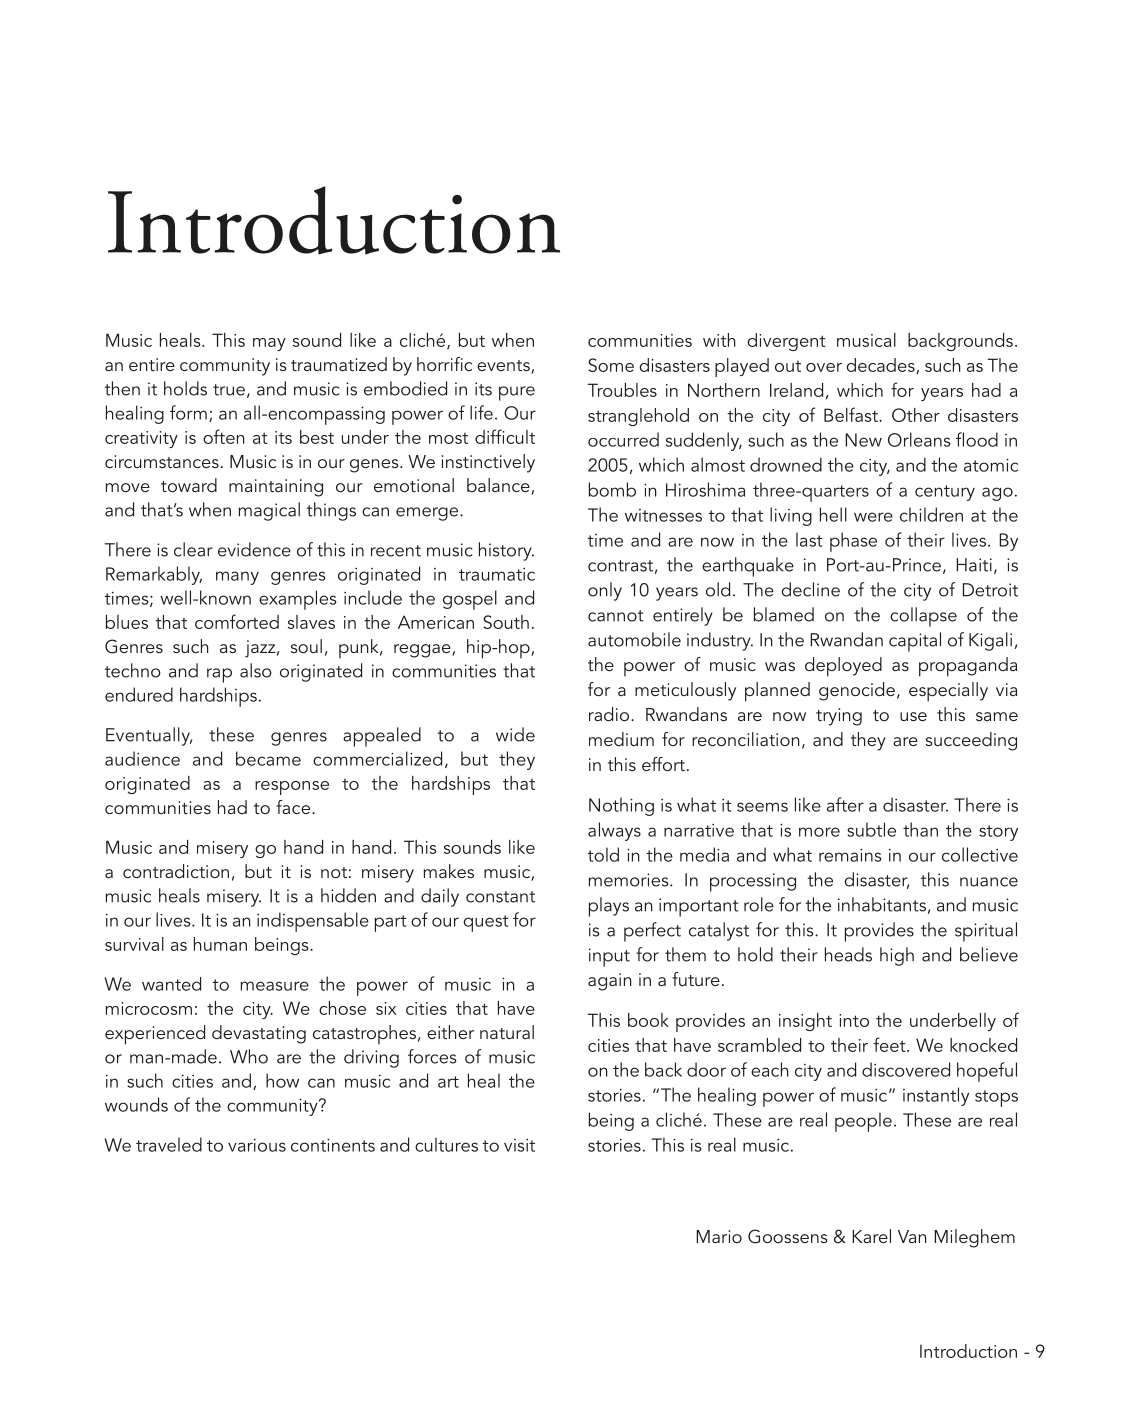  What do you see at coordinates (519, 1145) in the screenshot?
I see `visit` at bounding box center [519, 1145].
